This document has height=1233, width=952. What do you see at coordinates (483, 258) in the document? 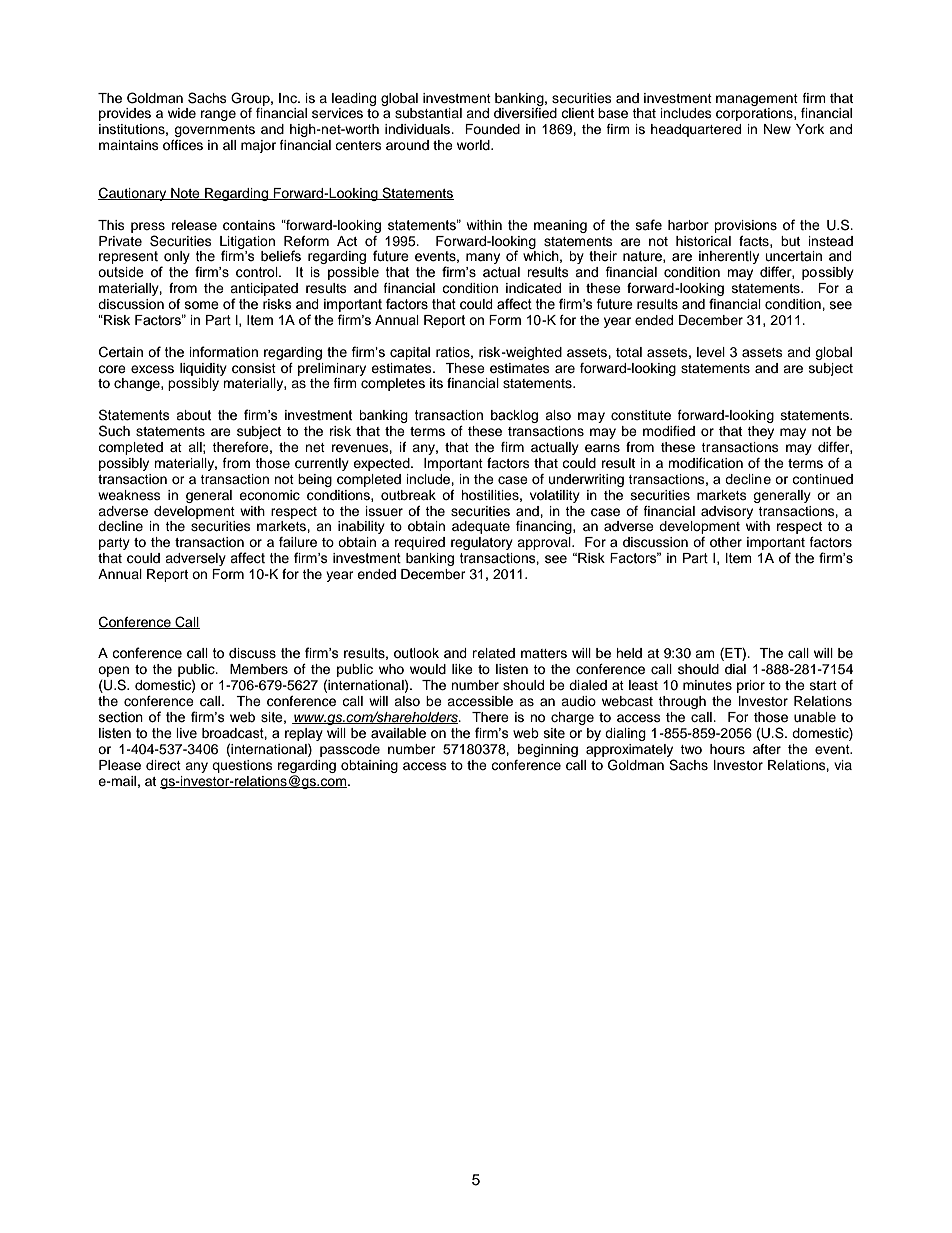
I see `many` at bounding box center [483, 258].
